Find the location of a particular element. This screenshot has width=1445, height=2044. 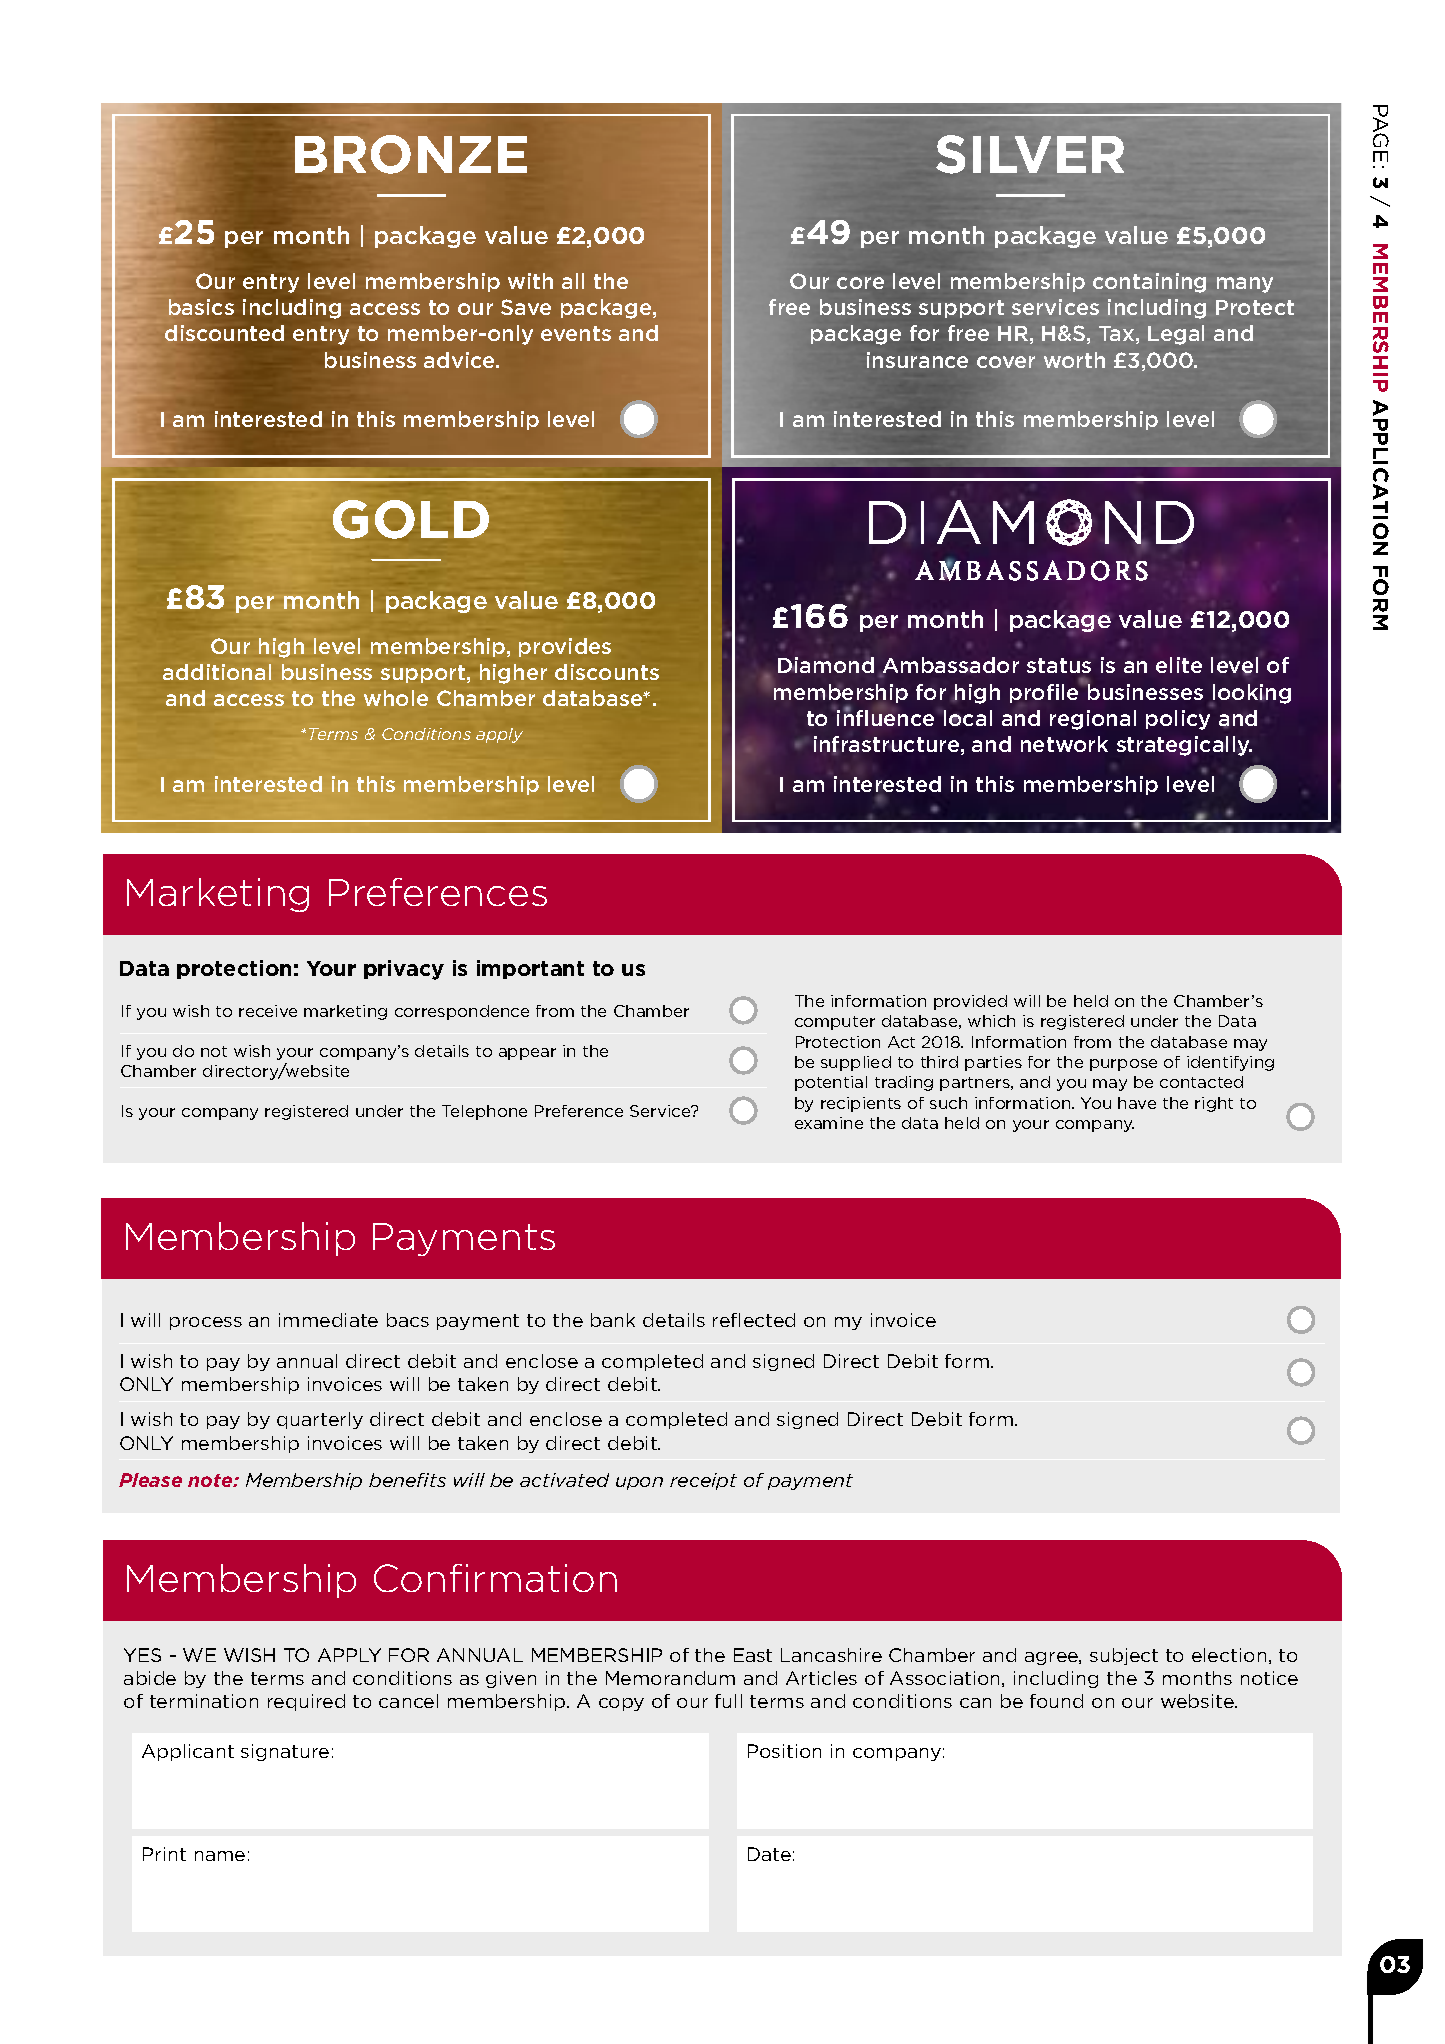

have is located at coordinates (1137, 1103).
